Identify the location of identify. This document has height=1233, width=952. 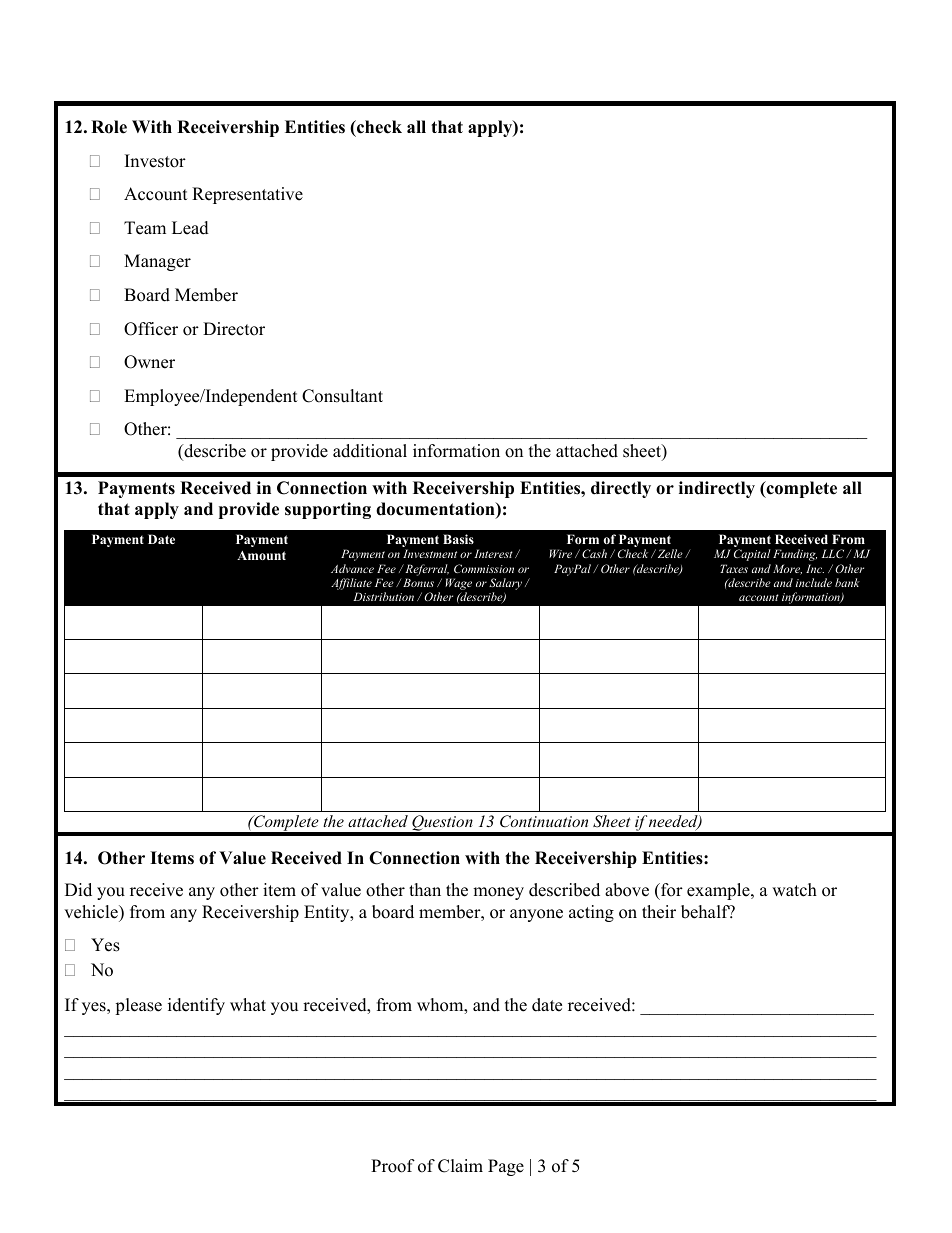
(196, 1006).
